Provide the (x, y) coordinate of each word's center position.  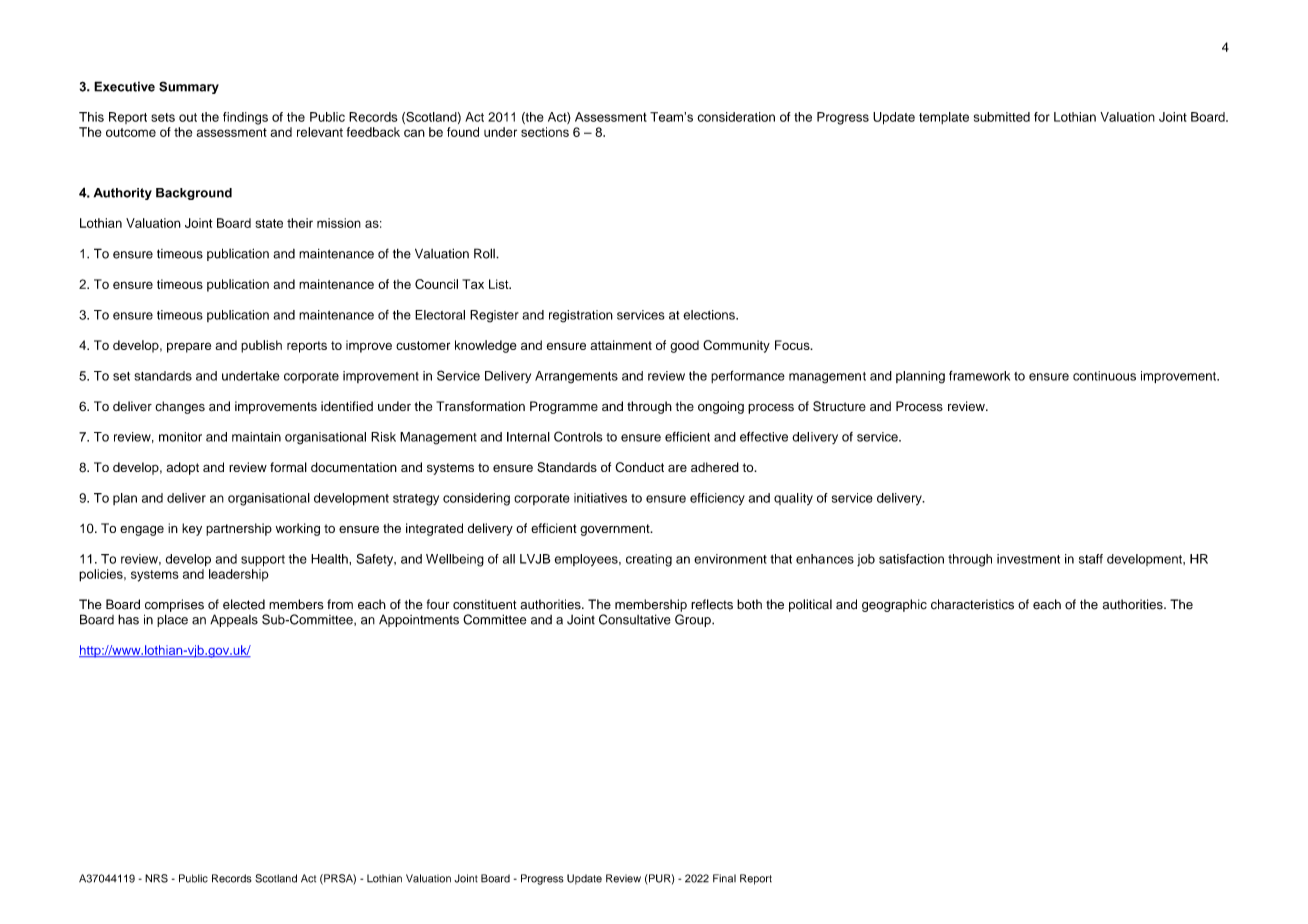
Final (724, 878)
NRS (156, 878)
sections (545, 132)
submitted (1002, 117)
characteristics (972, 604)
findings (245, 118)
